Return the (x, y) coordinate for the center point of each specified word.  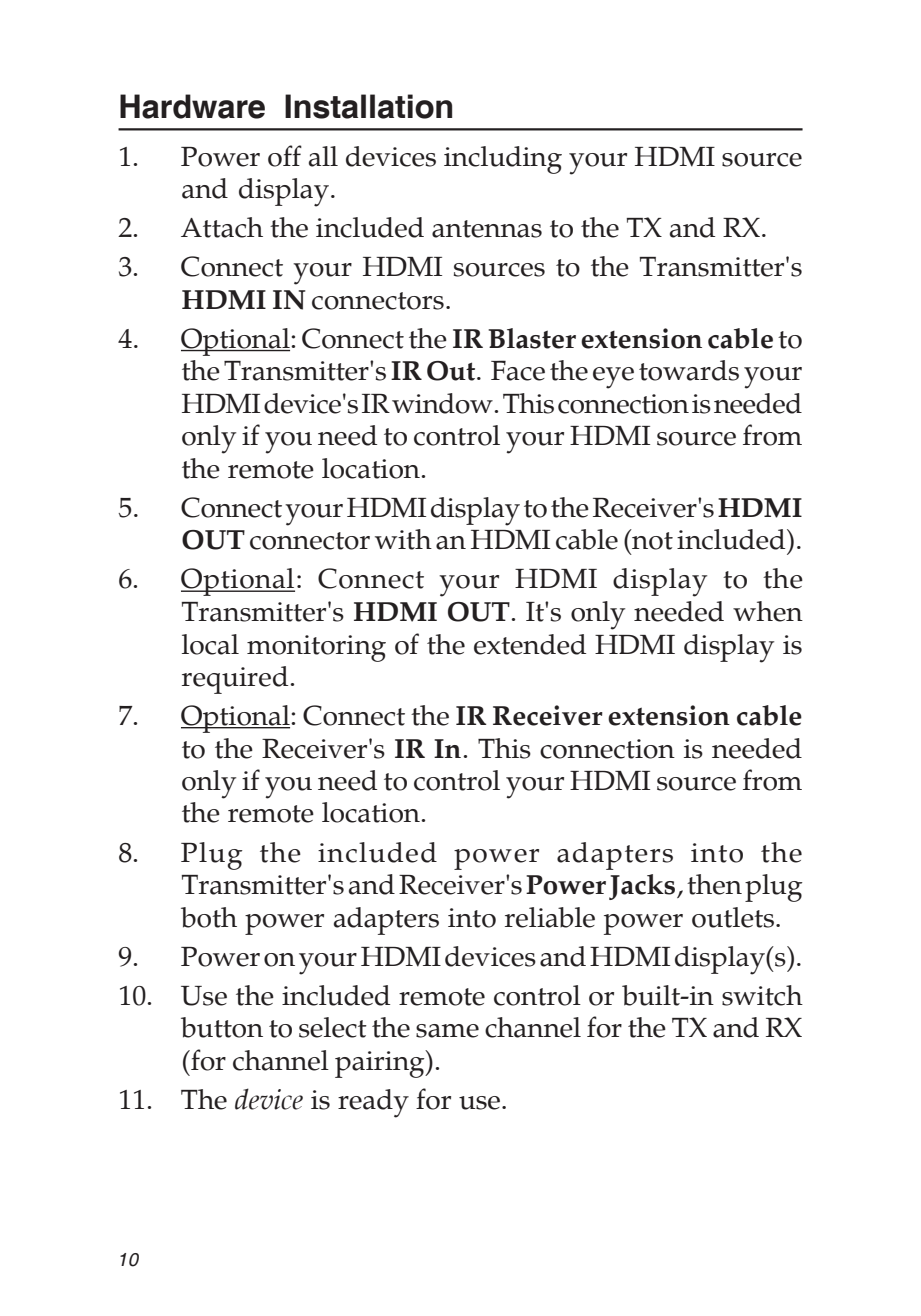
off (285, 156)
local (210, 644)
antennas (487, 229)
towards (689, 370)
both (209, 917)
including (503, 160)
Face (518, 370)
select (333, 1027)
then (714, 884)
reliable (550, 917)
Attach (222, 227)
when (768, 611)
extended (530, 644)
